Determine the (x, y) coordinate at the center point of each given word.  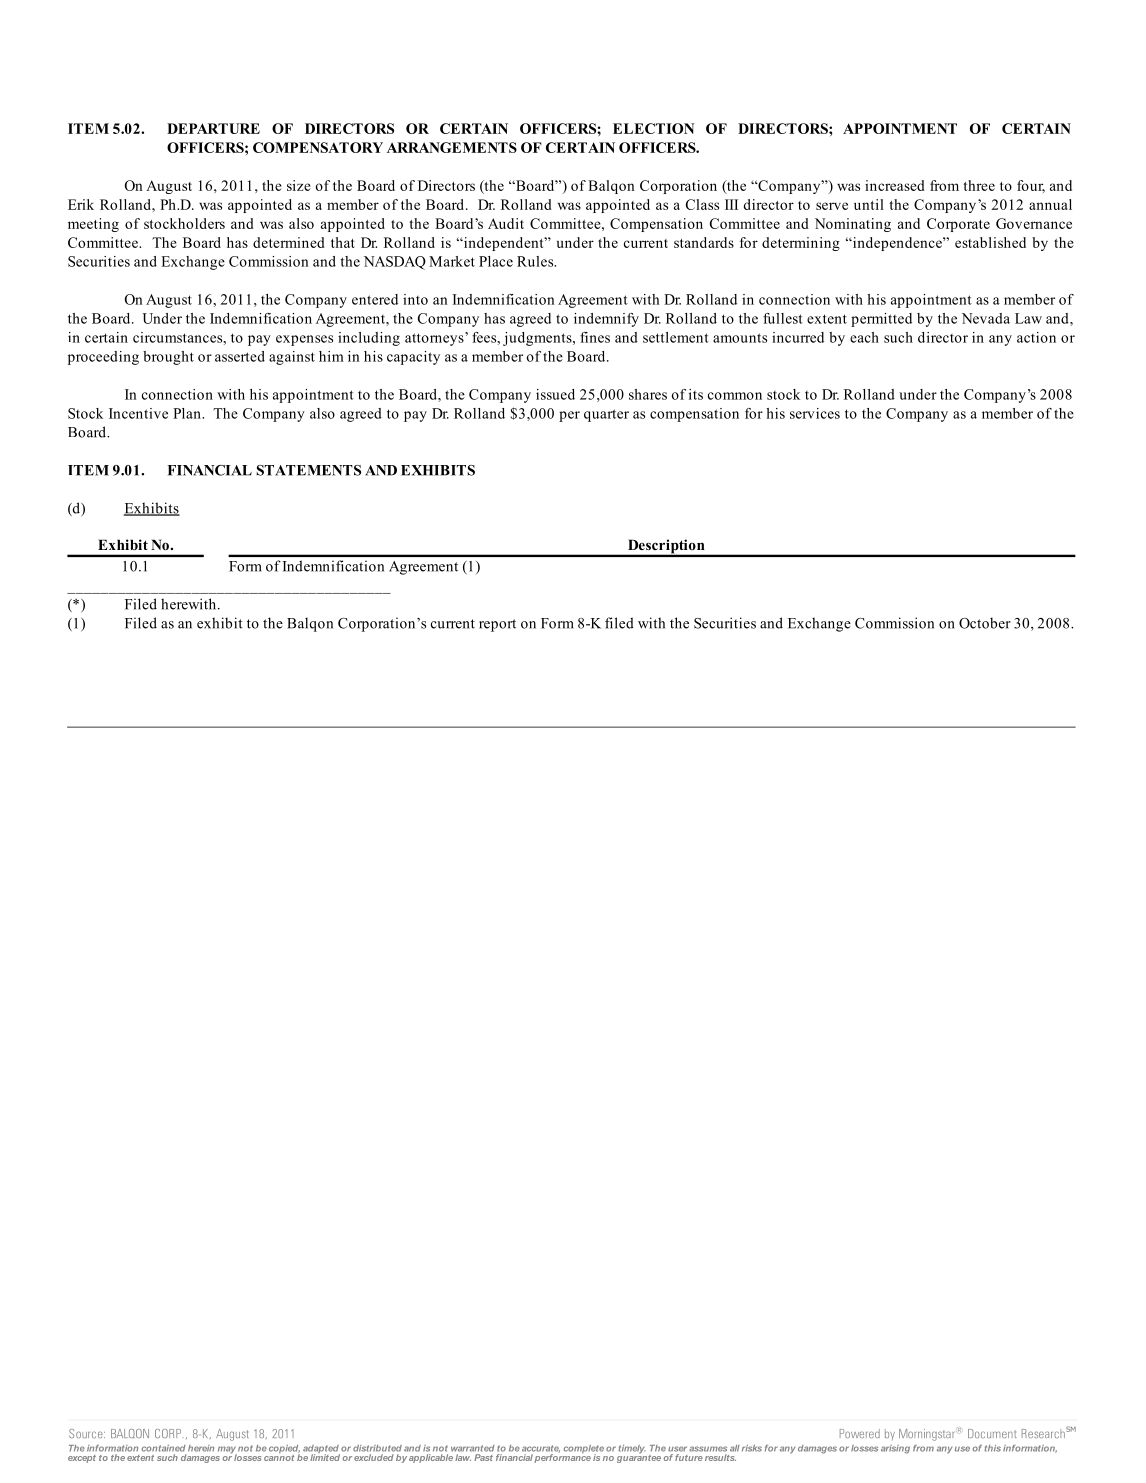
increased (895, 185)
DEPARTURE (213, 128)
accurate (541, 1449)
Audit (506, 223)
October (985, 623)
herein (201, 1448)
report (497, 625)
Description (666, 547)
